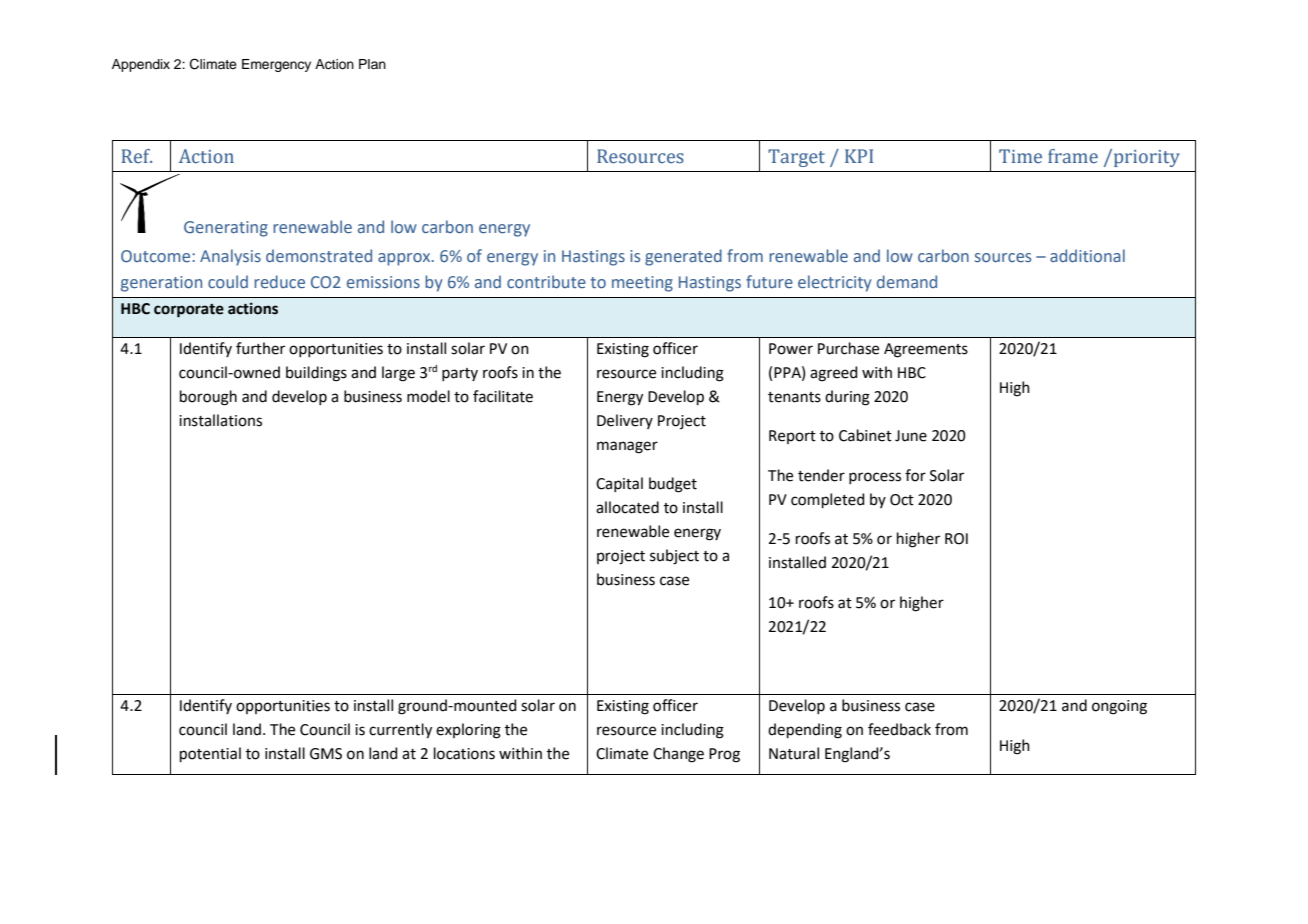  I want to click on borough, so click(208, 398).
